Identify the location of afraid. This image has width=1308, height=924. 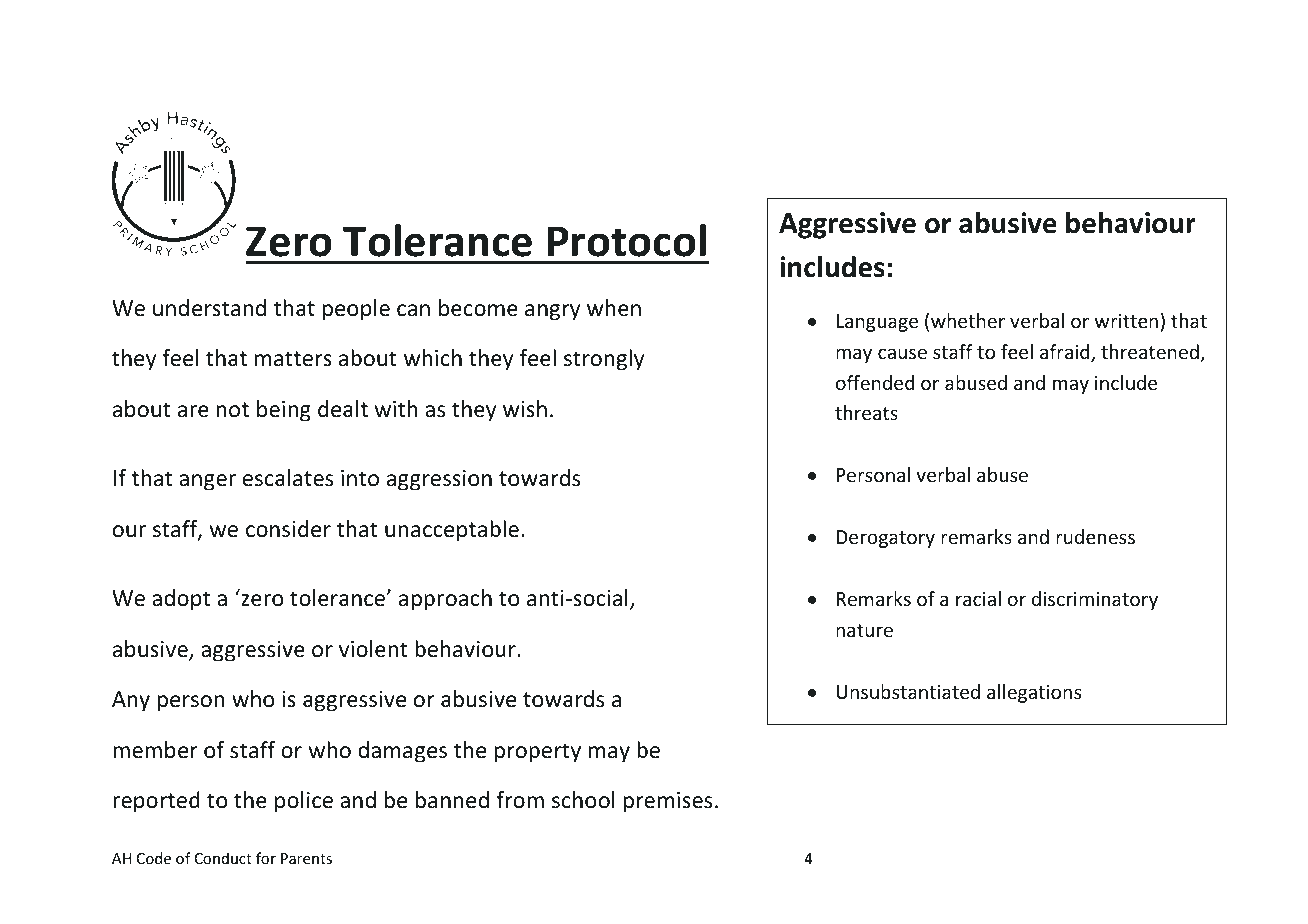
(1066, 353).
